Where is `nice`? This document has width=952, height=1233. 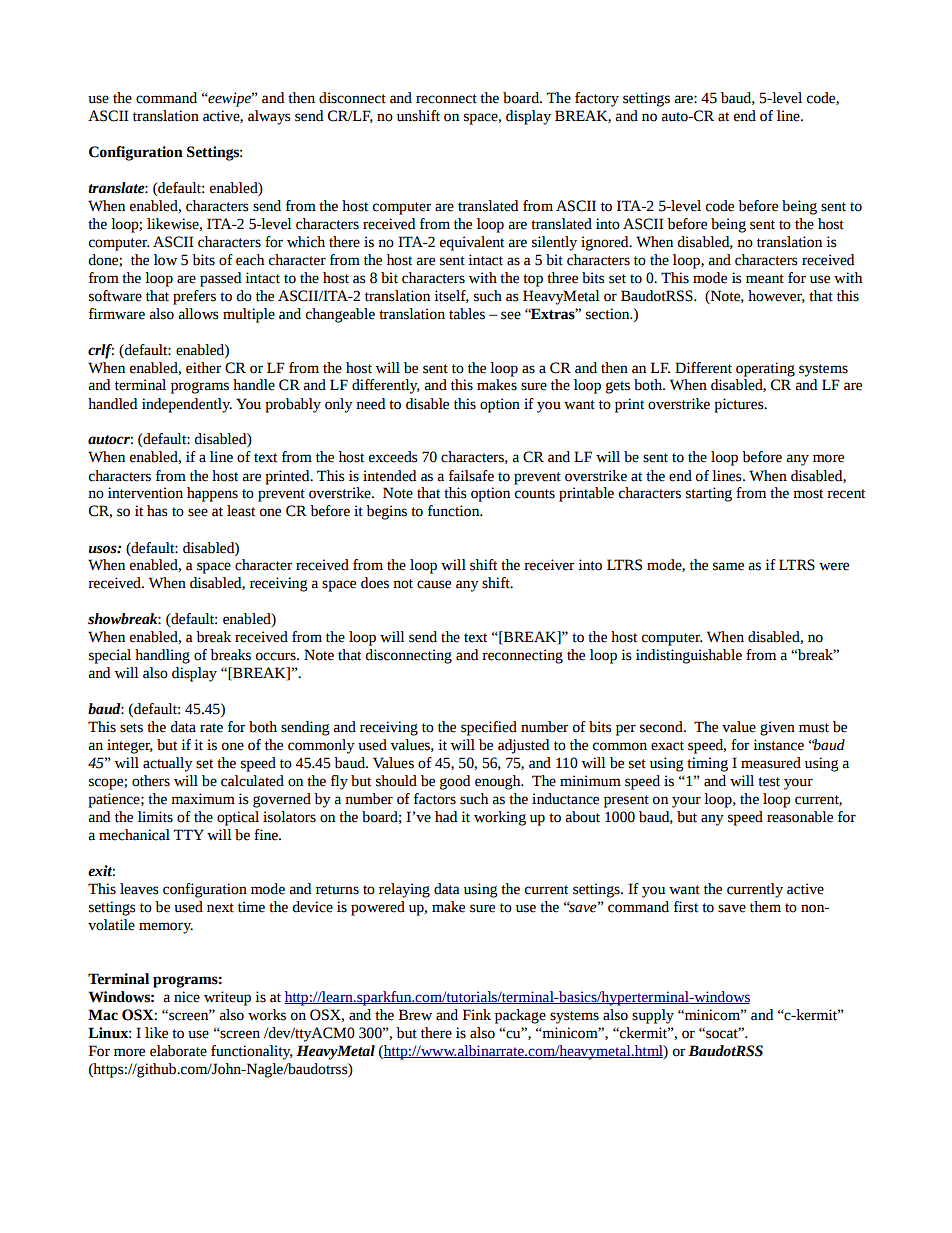 nice is located at coordinates (187, 997).
